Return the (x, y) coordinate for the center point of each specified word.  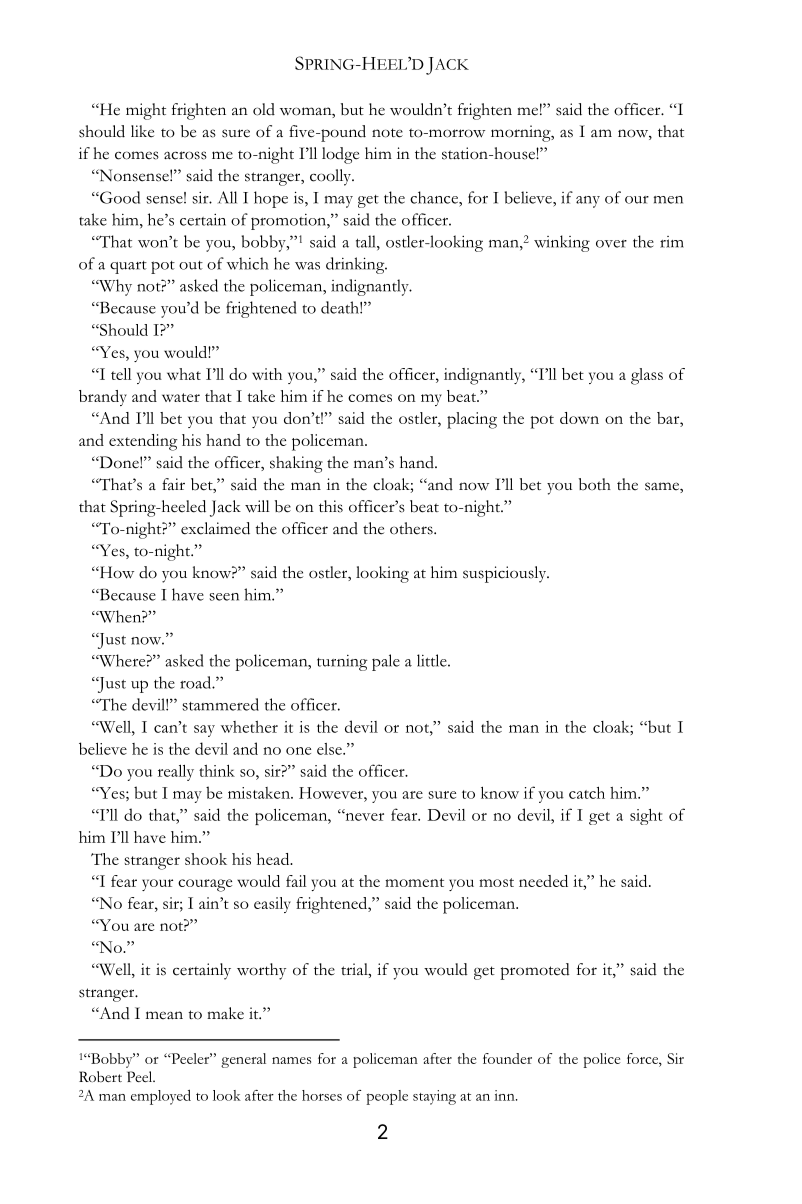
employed (161, 1097)
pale (386, 662)
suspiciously (506, 574)
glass (647, 376)
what (184, 374)
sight (646, 817)
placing (472, 420)
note (387, 133)
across (185, 155)
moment (414, 882)
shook (206, 859)
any (588, 202)
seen (224, 597)
